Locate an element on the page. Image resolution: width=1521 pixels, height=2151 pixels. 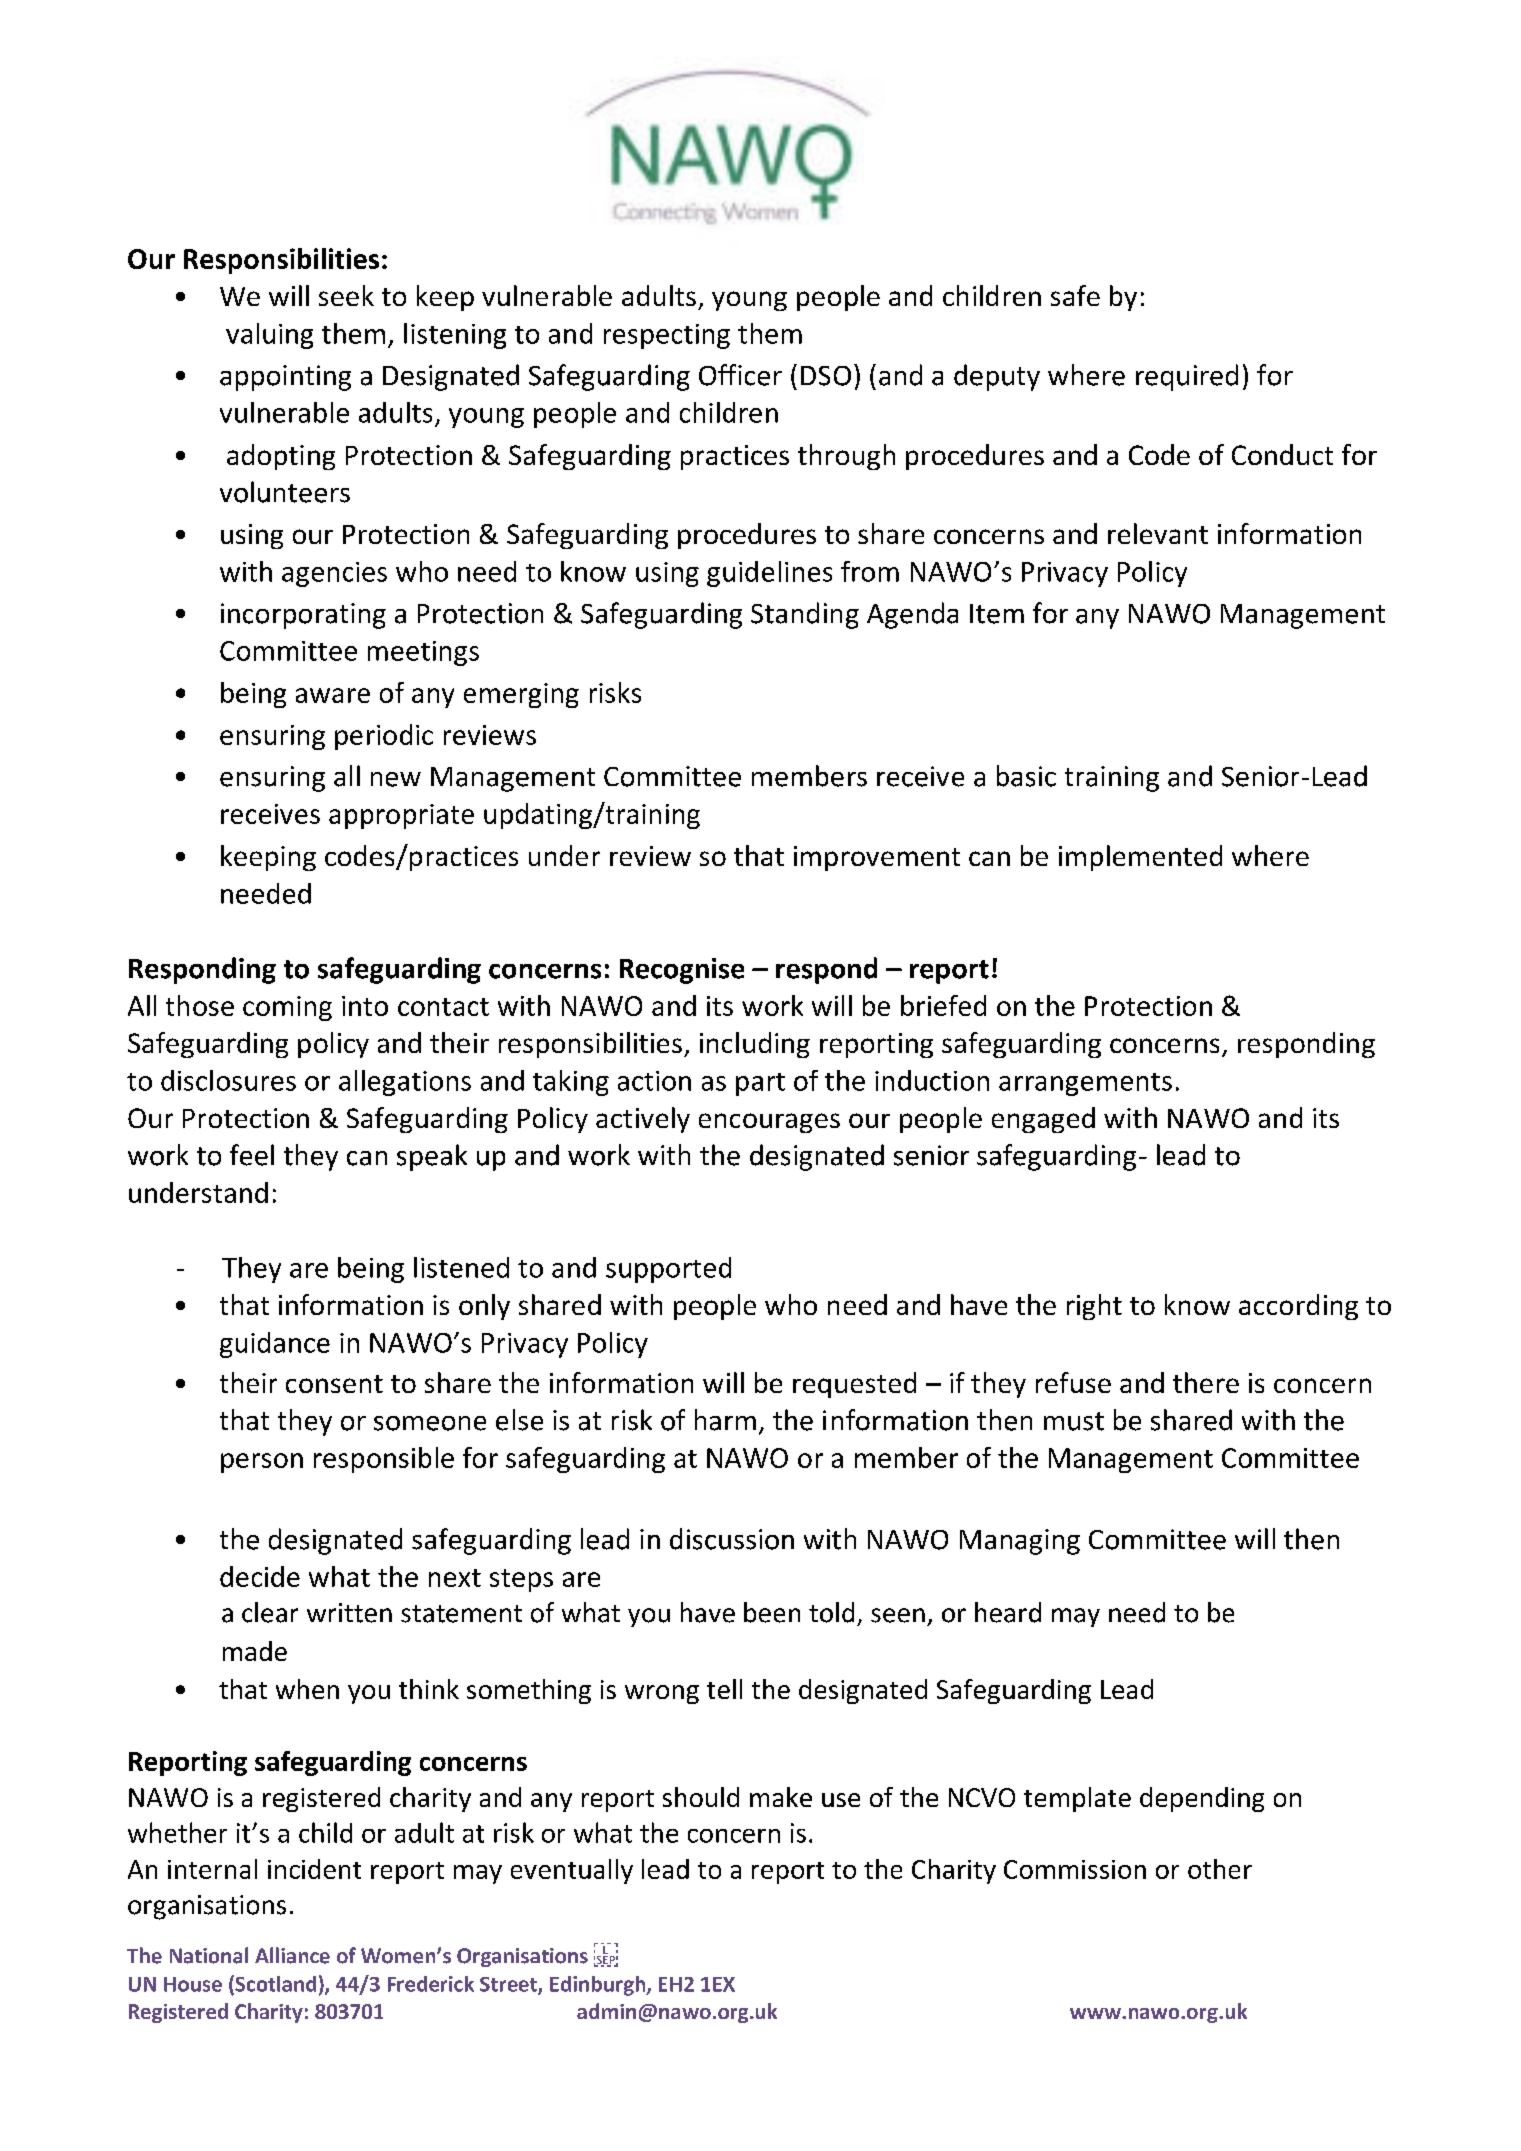
harm is located at coordinates (725, 1420).
